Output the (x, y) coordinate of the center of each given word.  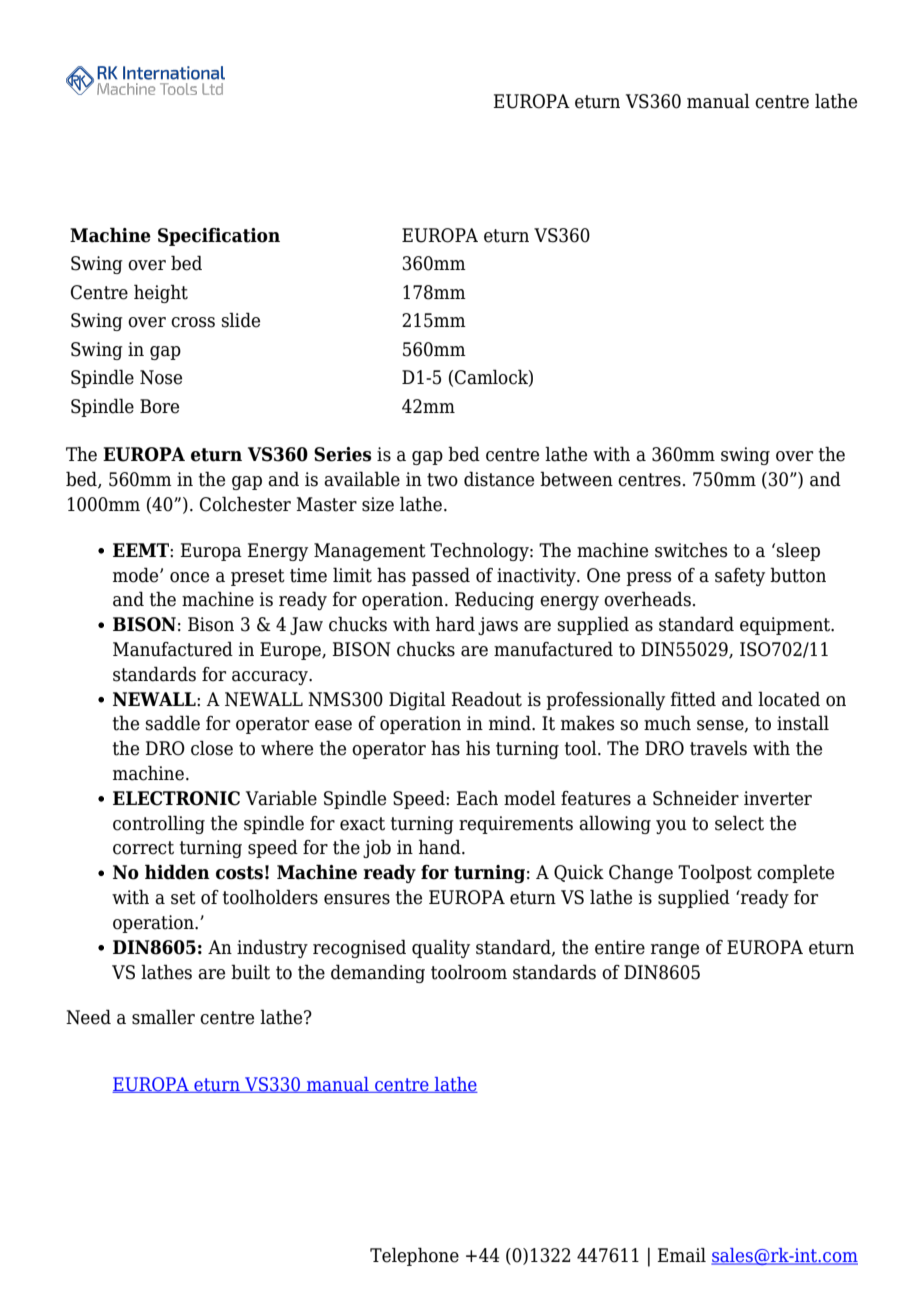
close (212, 748)
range (675, 951)
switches (691, 550)
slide (241, 320)
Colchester (245, 504)
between (576, 479)
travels (718, 748)
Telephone (414, 1256)
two (442, 480)
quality (441, 948)
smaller (163, 1017)
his (478, 748)
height (161, 293)
